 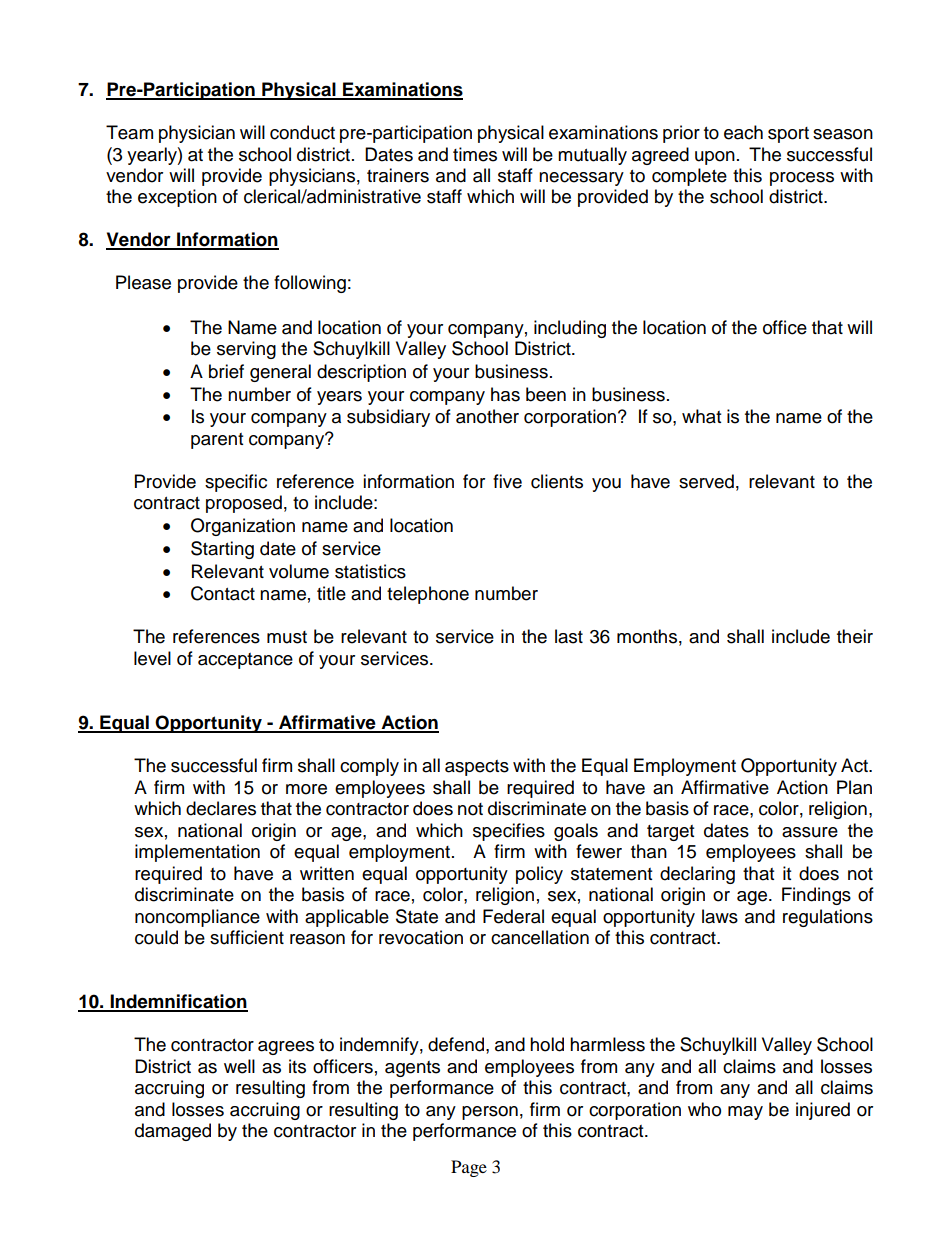 I want to click on times, so click(x=475, y=154).
